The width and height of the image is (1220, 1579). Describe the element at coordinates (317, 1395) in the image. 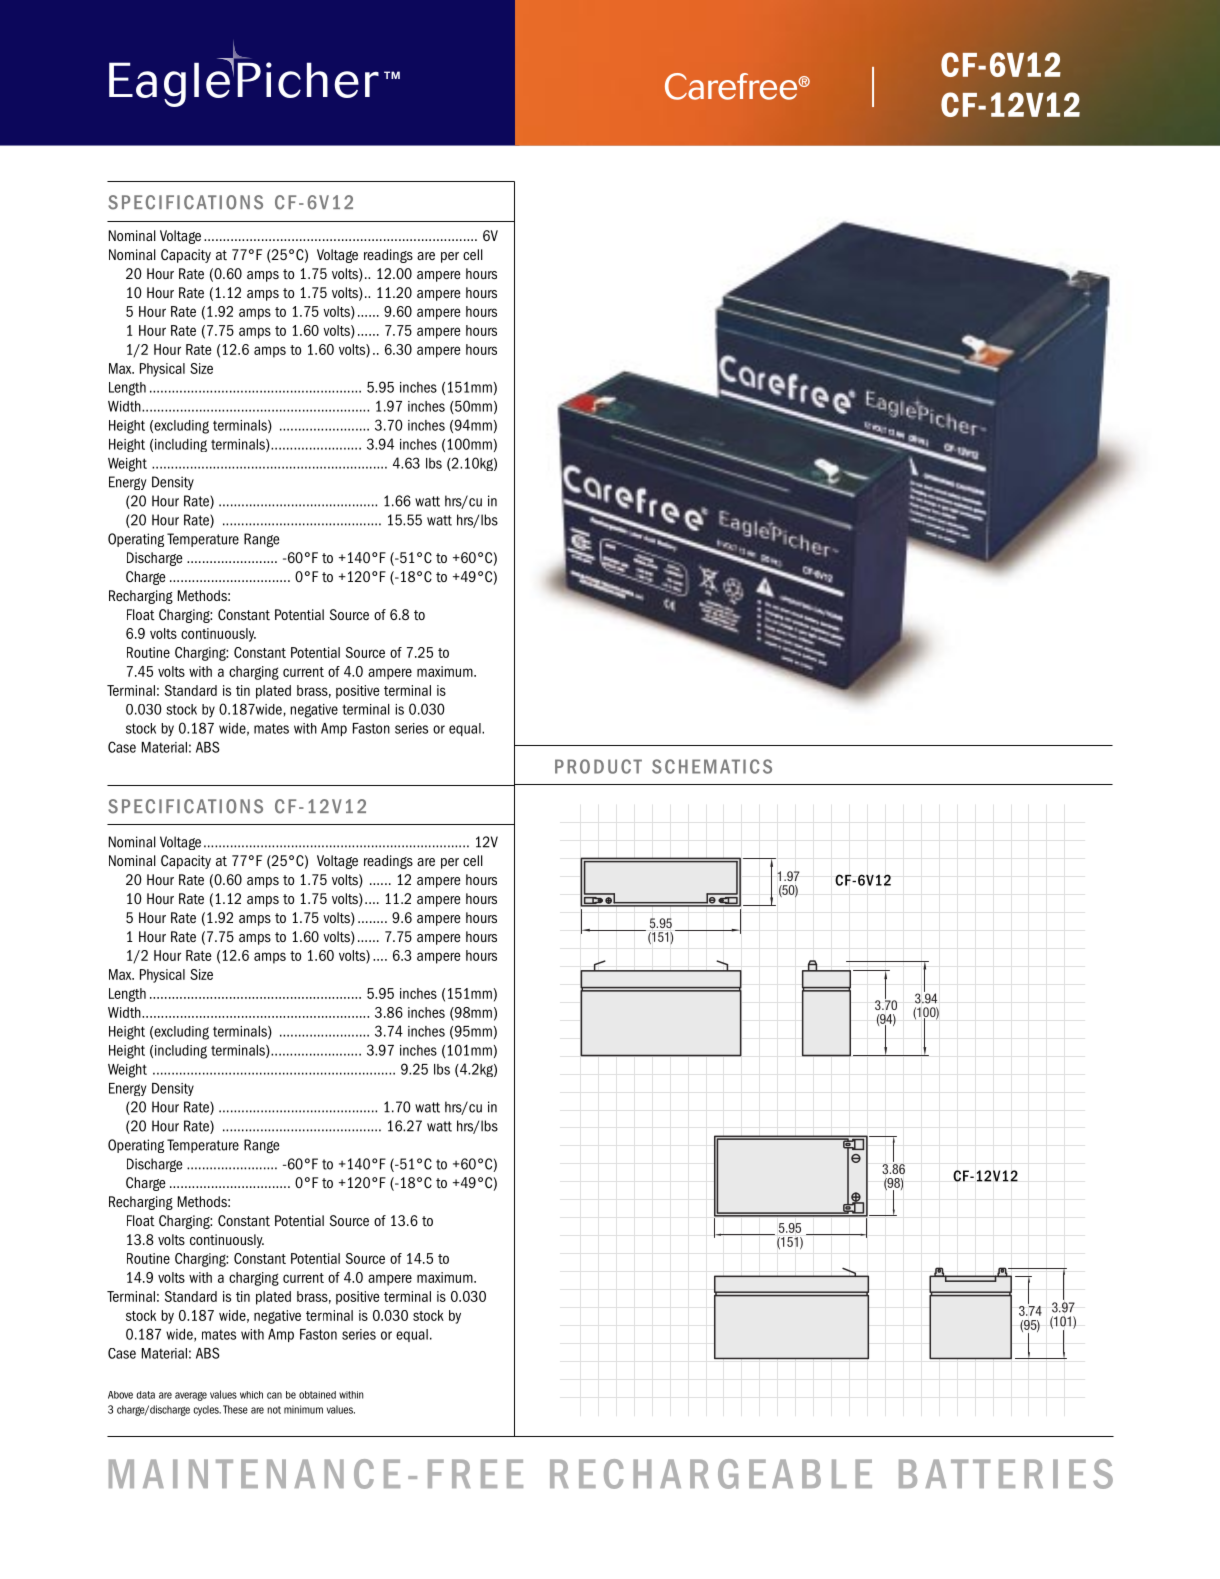

I see `obtained` at that location.
